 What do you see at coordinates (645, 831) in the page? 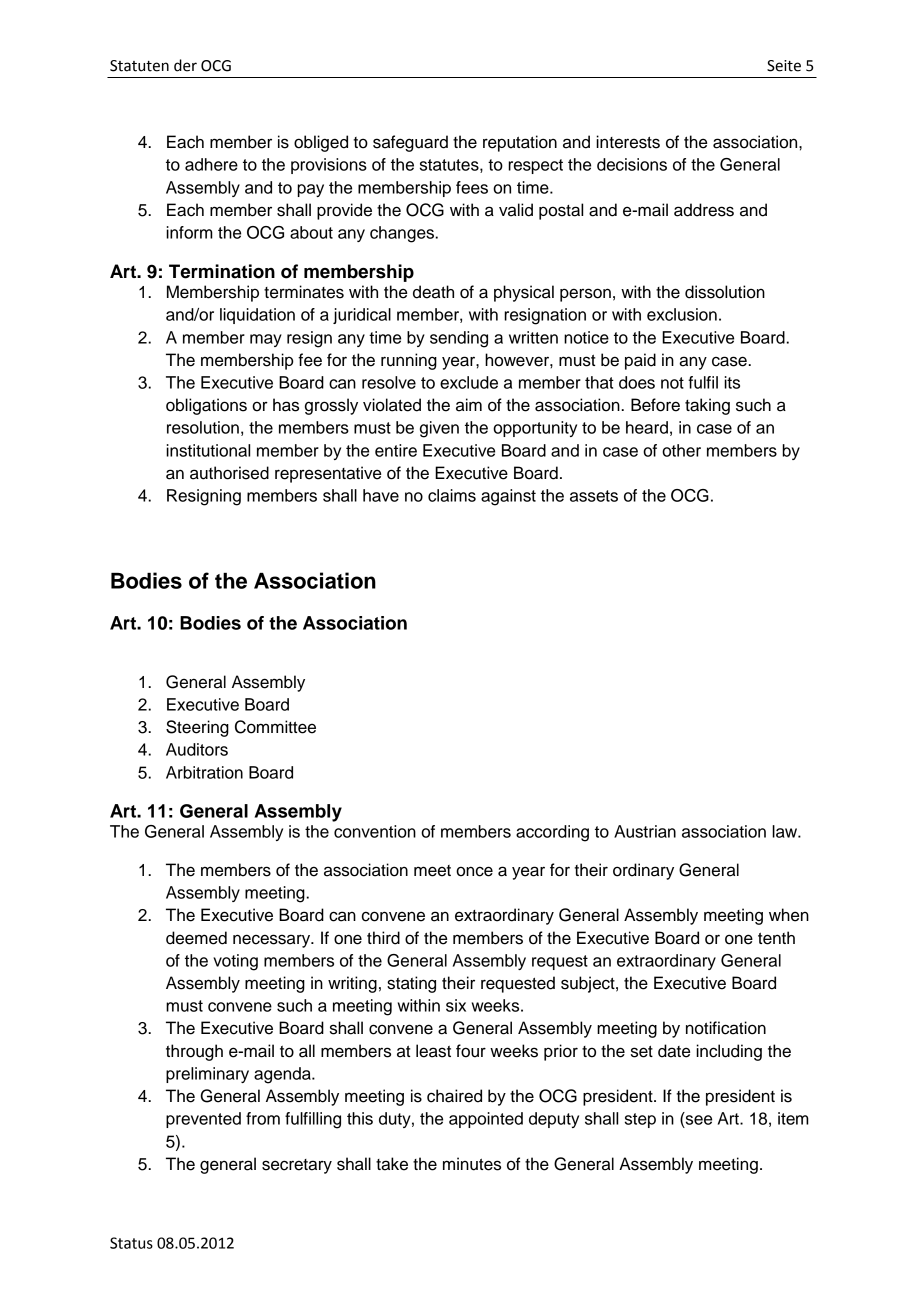
I see `Austrian` at bounding box center [645, 831].
